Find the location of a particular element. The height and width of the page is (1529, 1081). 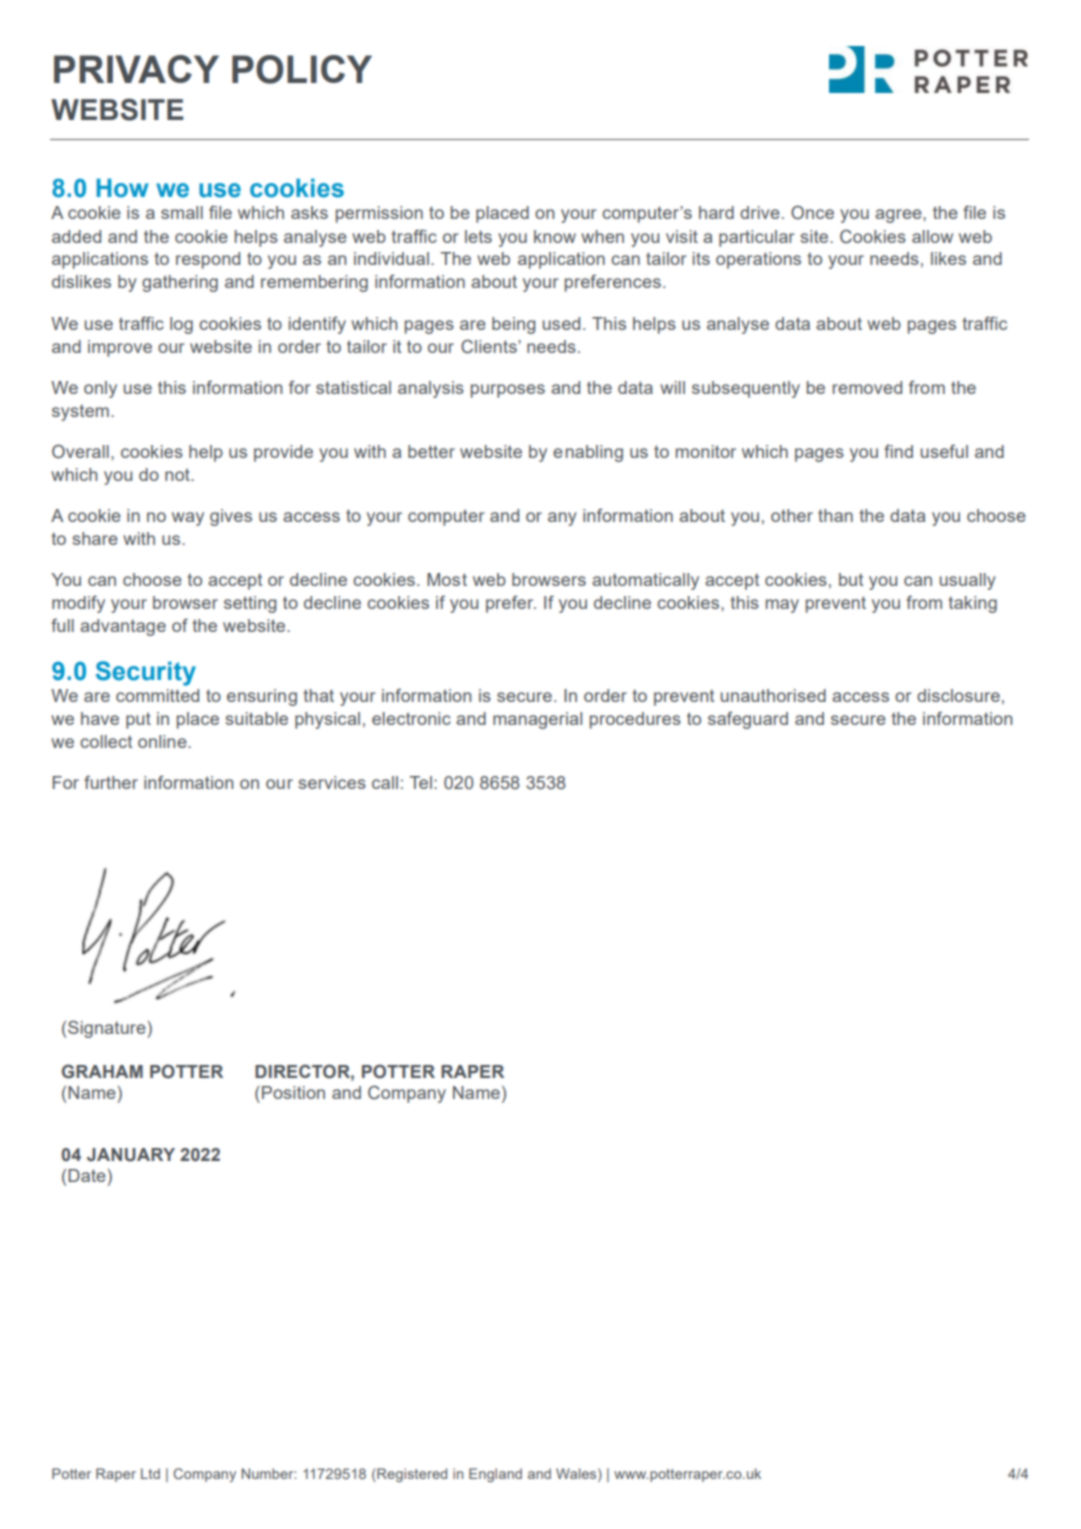

Ltd is located at coordinates (150, 1473).
